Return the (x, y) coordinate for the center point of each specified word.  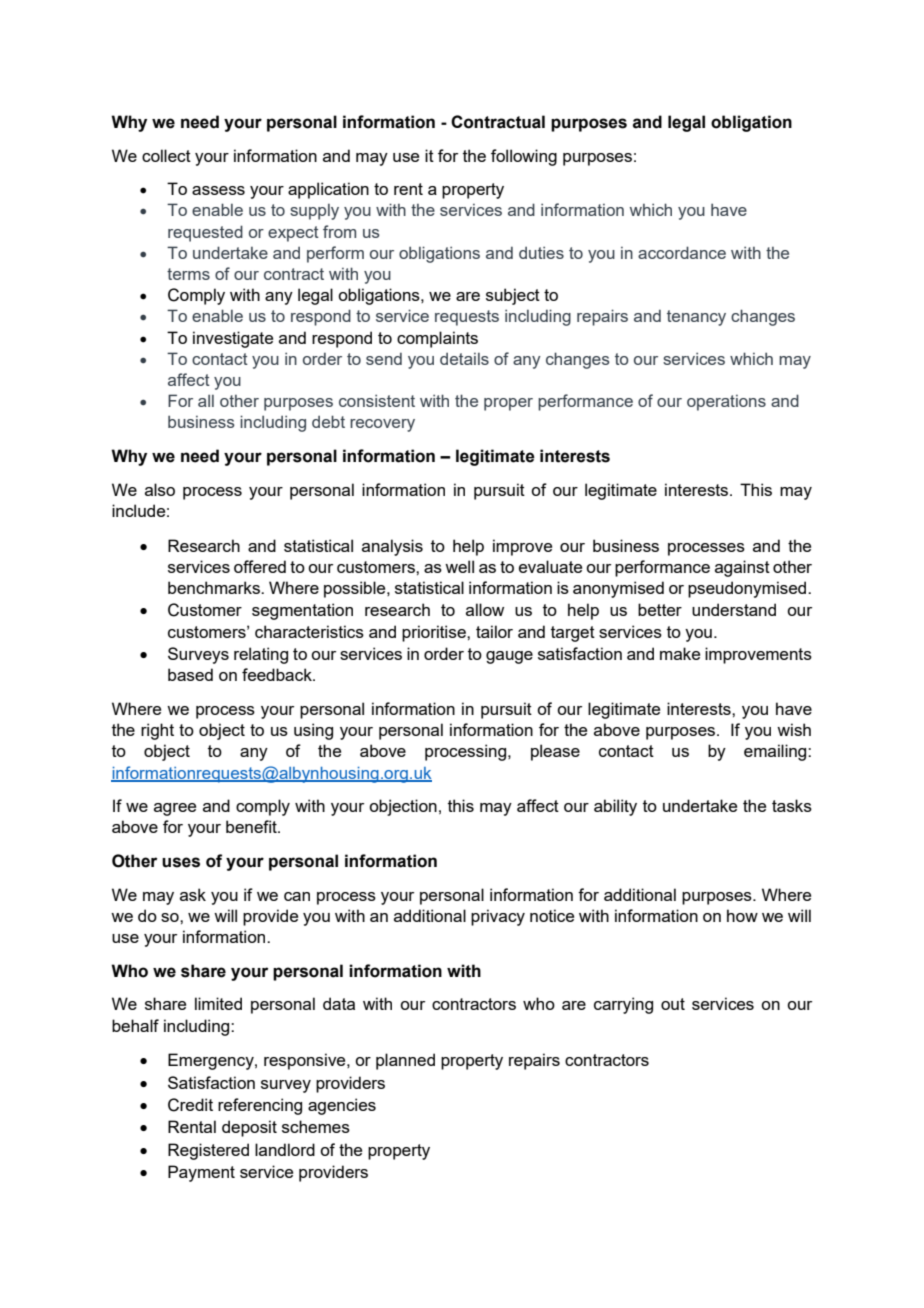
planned (405, 1061)
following (524, 157)
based (190, 674)
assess (218, 190)
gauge (509, 657)
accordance (682, 252)
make (680, 653)
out (673, 1004)
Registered (208, 1151)
